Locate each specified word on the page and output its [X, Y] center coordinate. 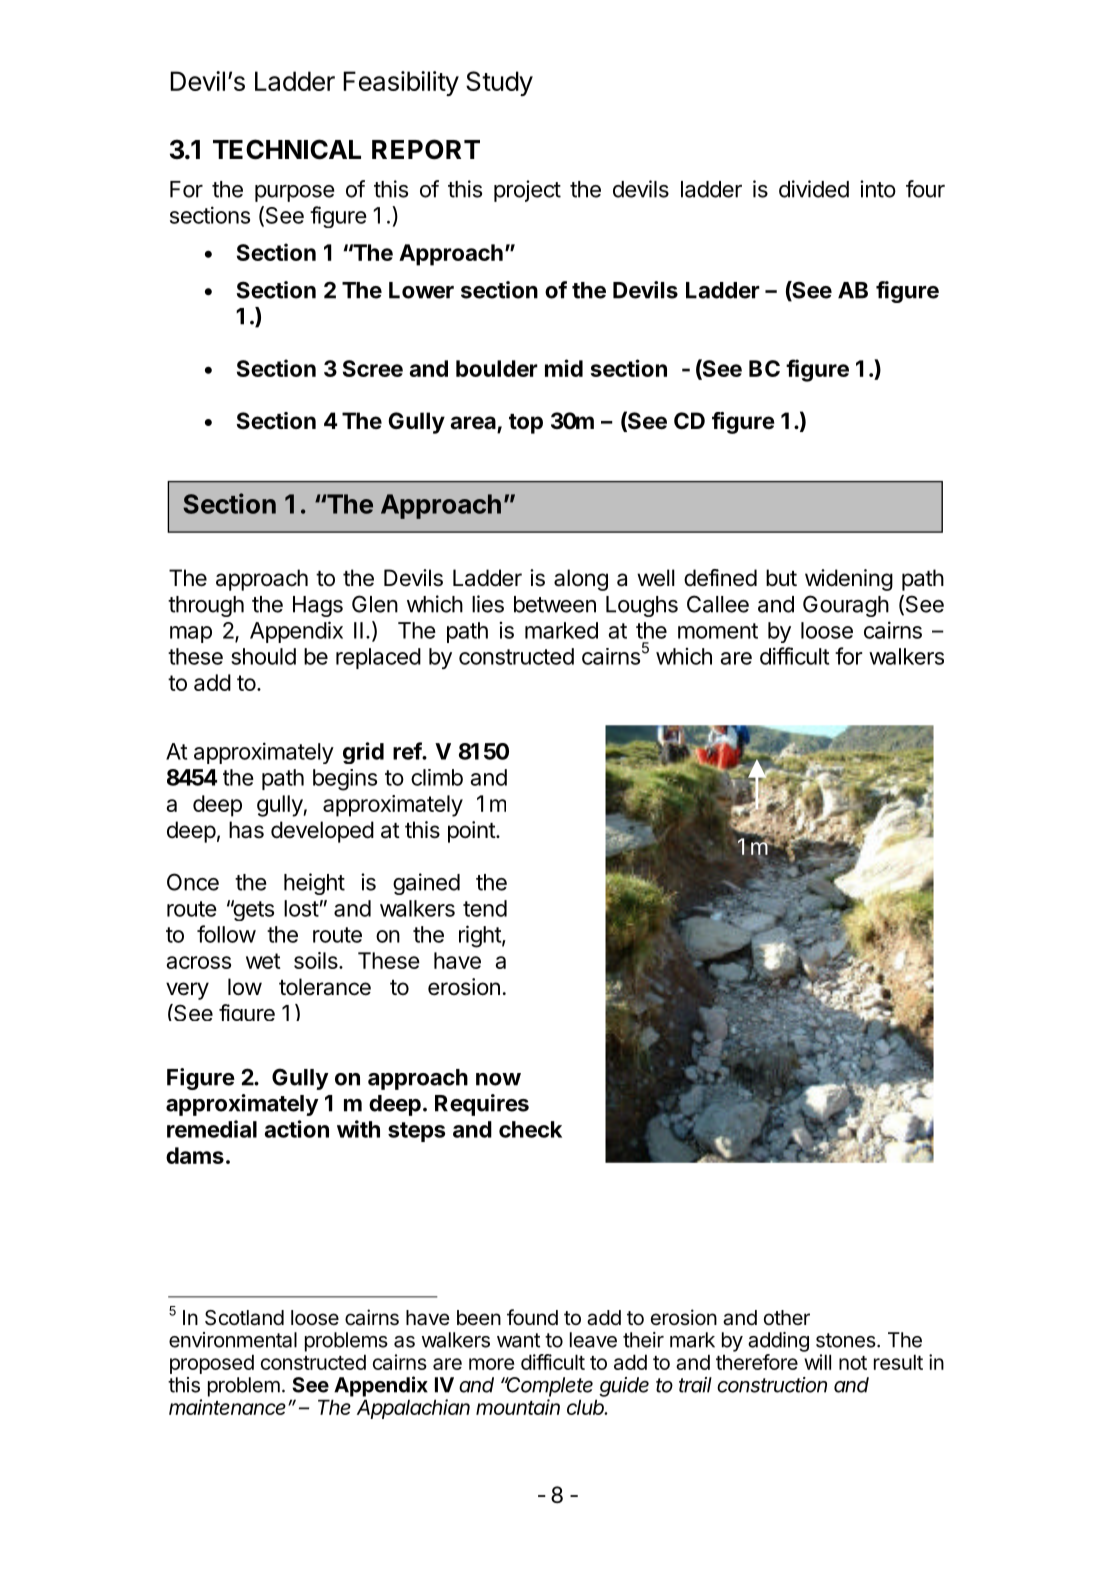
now [498, 1079]
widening [849, 580]
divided [814, 189]
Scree [373, 368]
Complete [549, 1387]
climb [437, 777]
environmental [233, 1340]
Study [499, 83]
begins [345, 780]
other [787, 1317]
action [297, 1129]
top [526, 424]
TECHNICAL [287, 149]
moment [718, 631]
